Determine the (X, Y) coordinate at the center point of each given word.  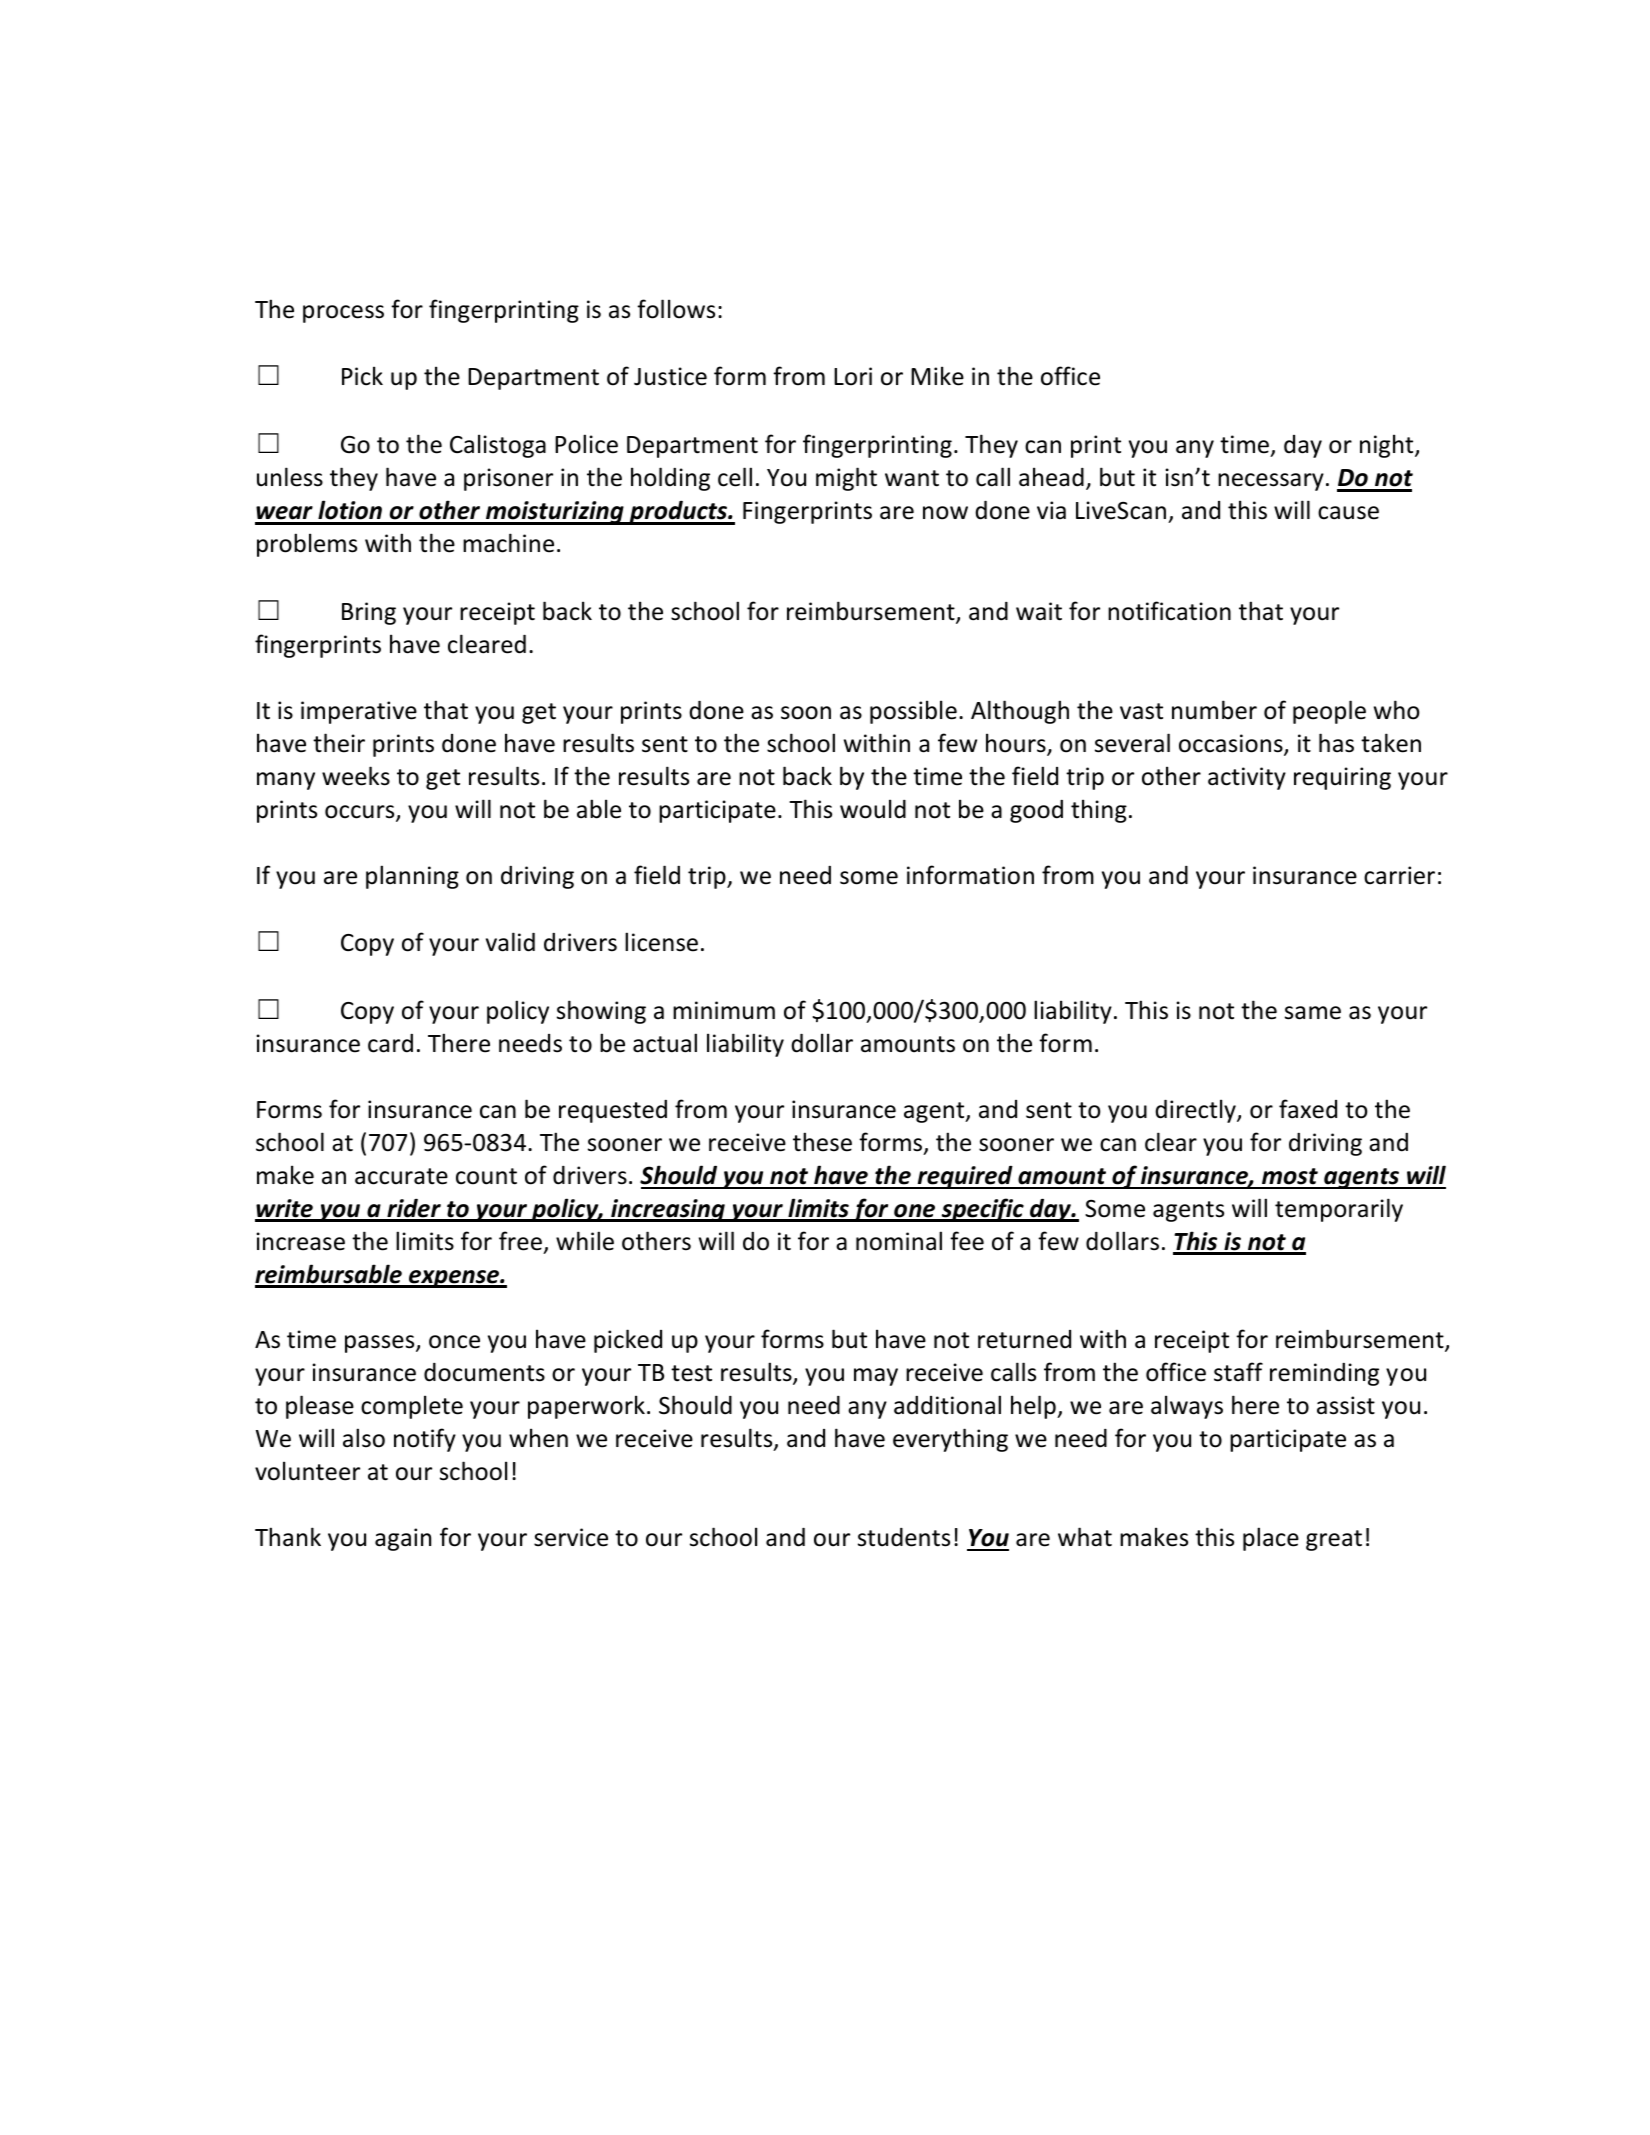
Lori (853, 376)
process (343, 314)
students (904, 1537)
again (403, 1539)
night (1388, 446)
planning (412, 877)
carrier (1399, 875)
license (661, 942)
